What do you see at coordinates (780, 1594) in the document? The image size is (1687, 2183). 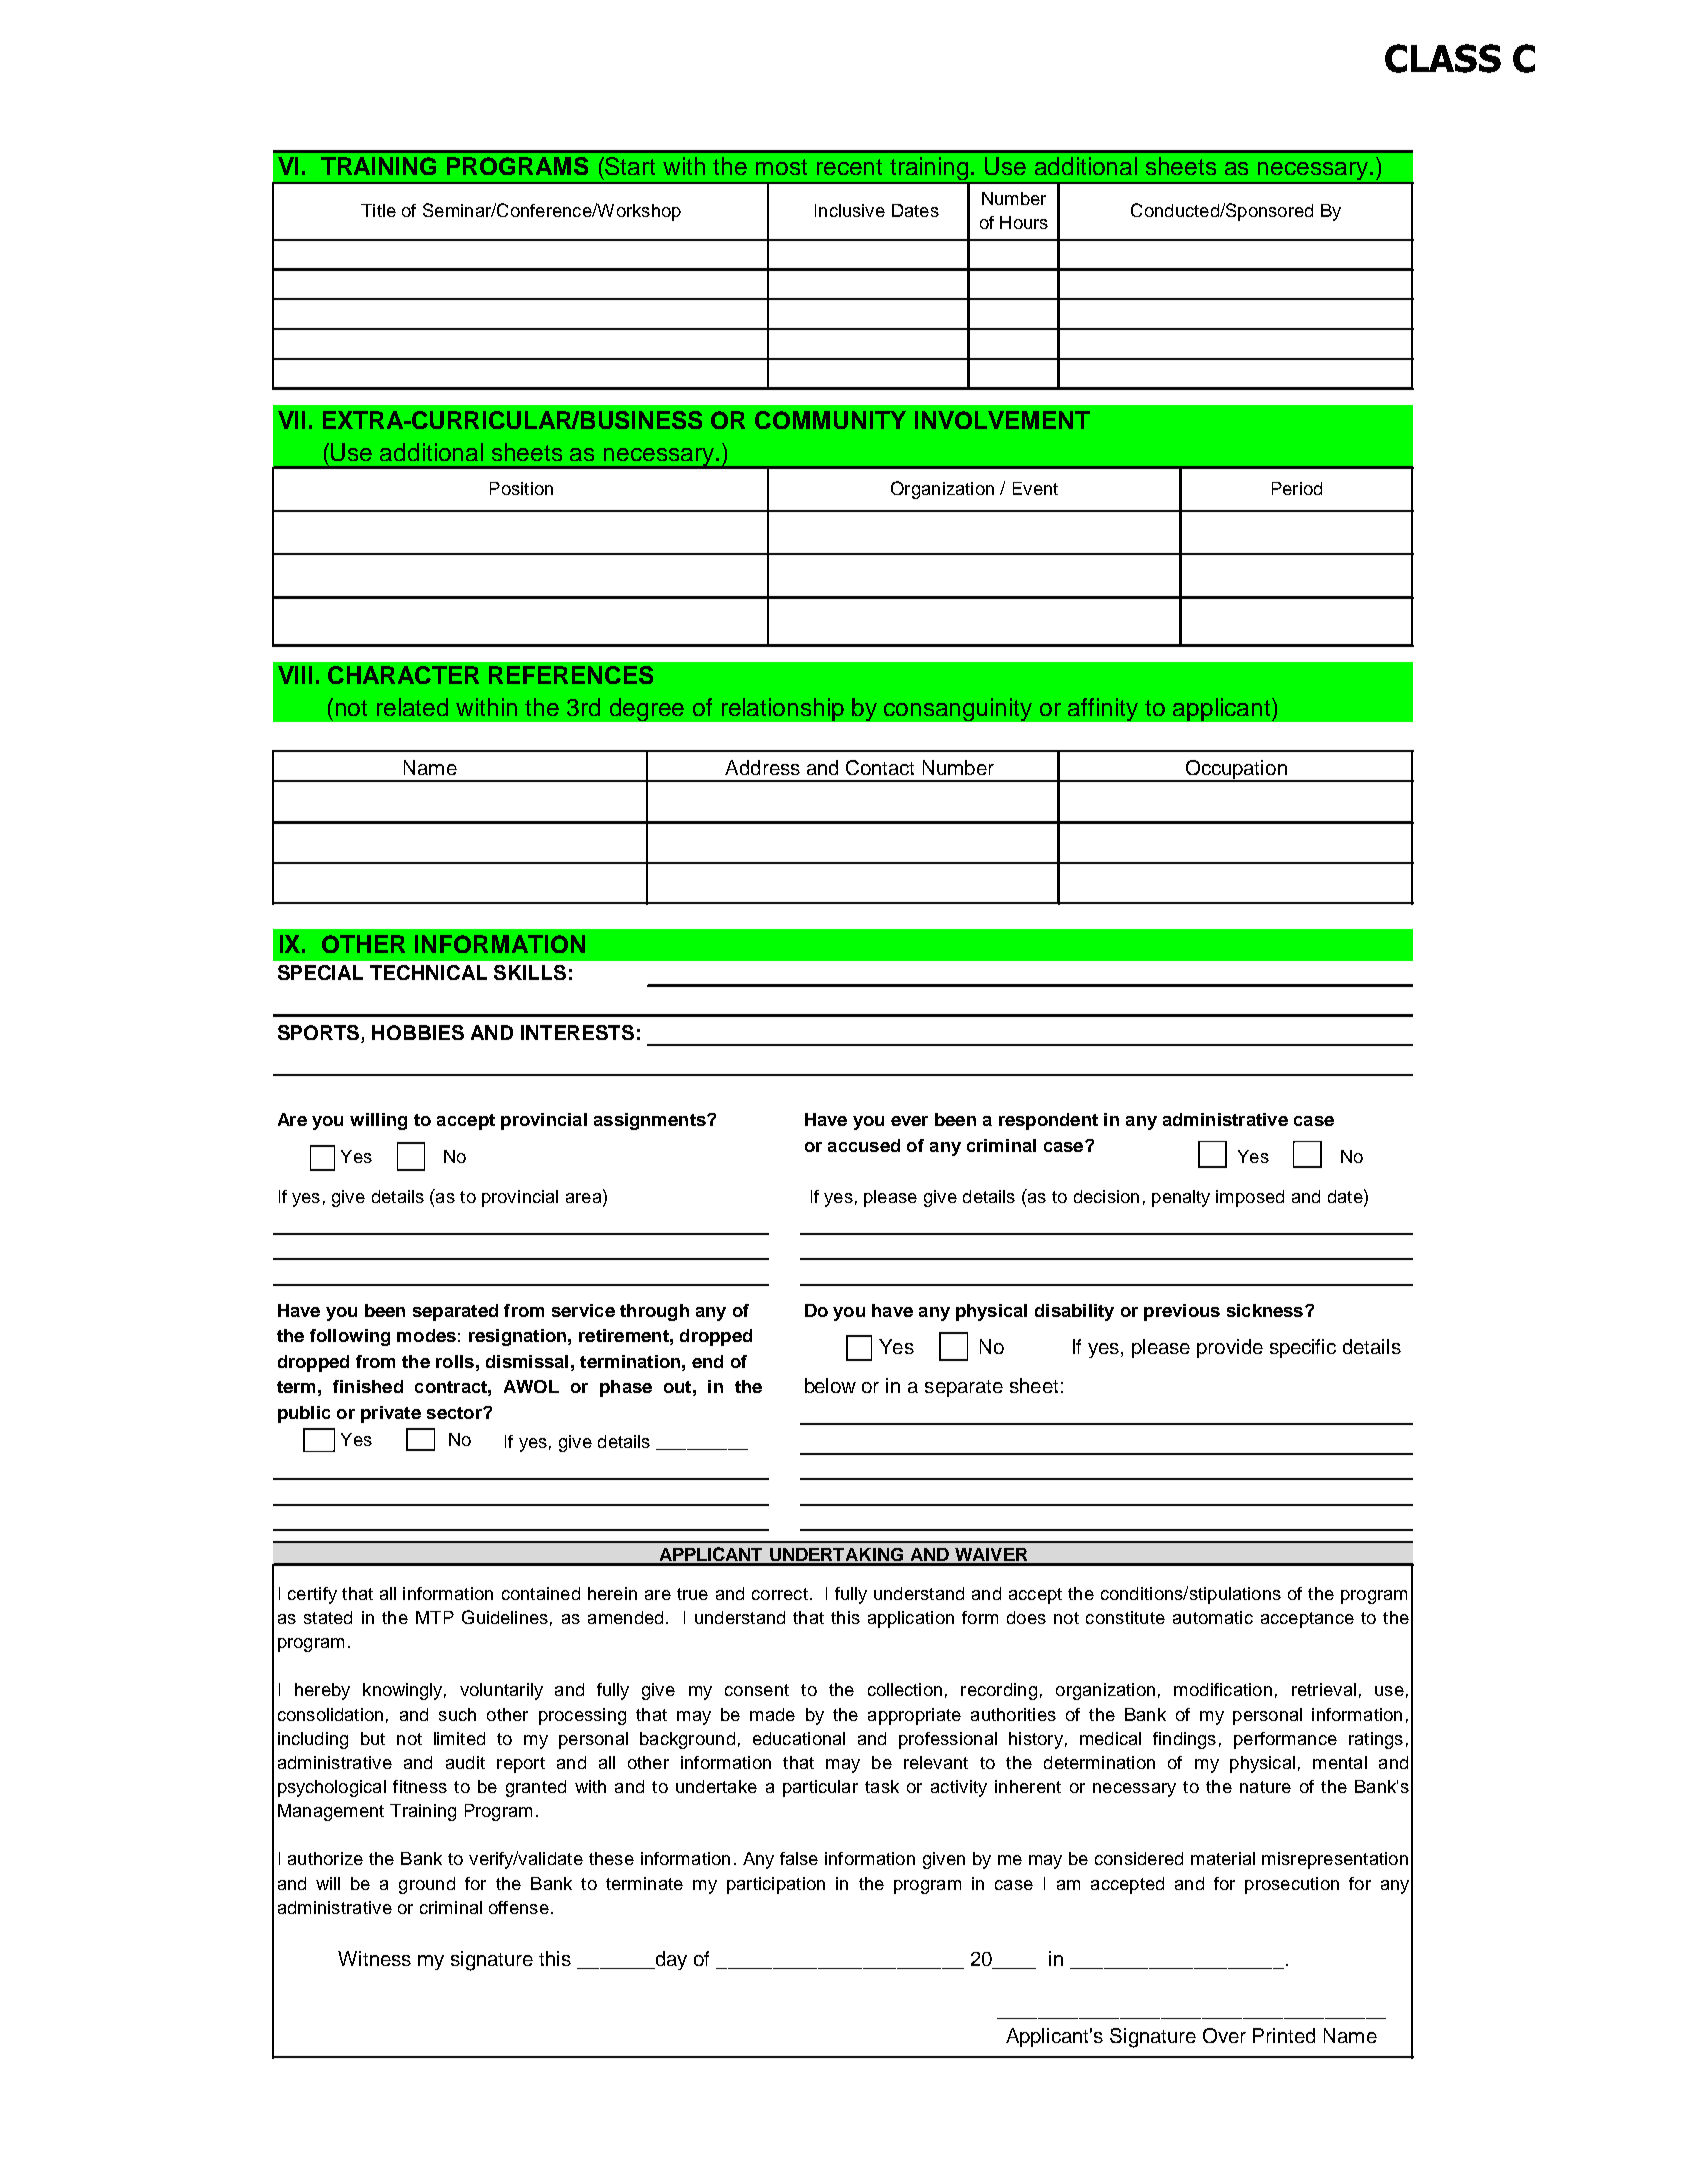 I see `correct` at bounding box center [780, 1594].
